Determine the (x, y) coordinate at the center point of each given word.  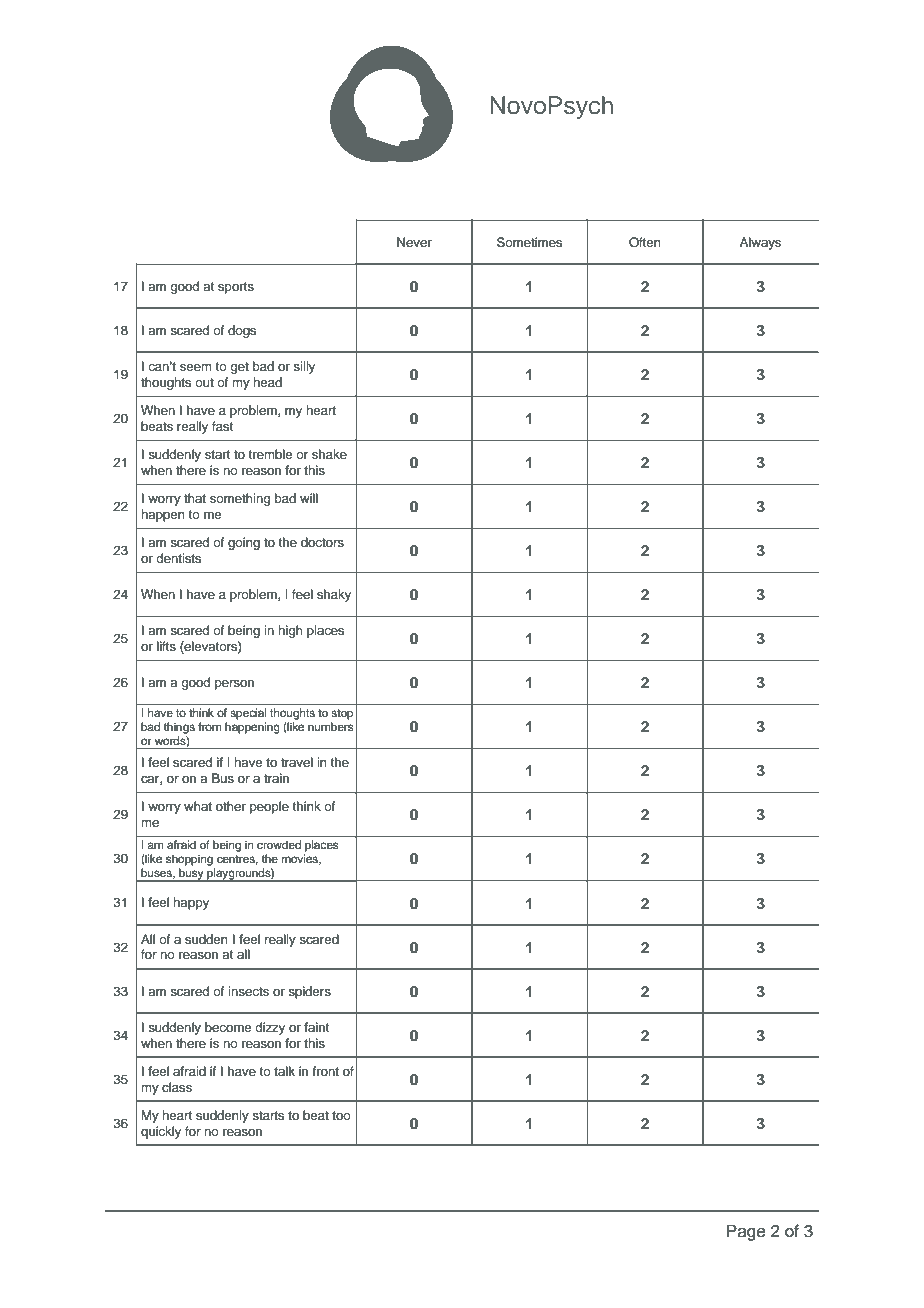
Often (645, 242)
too (341, 1115)
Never (414, 242)
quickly (161, 1132)
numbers (330, 726)
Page (746, 1232)
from (209, 726)
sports (236, 288)
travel (297, 762)
